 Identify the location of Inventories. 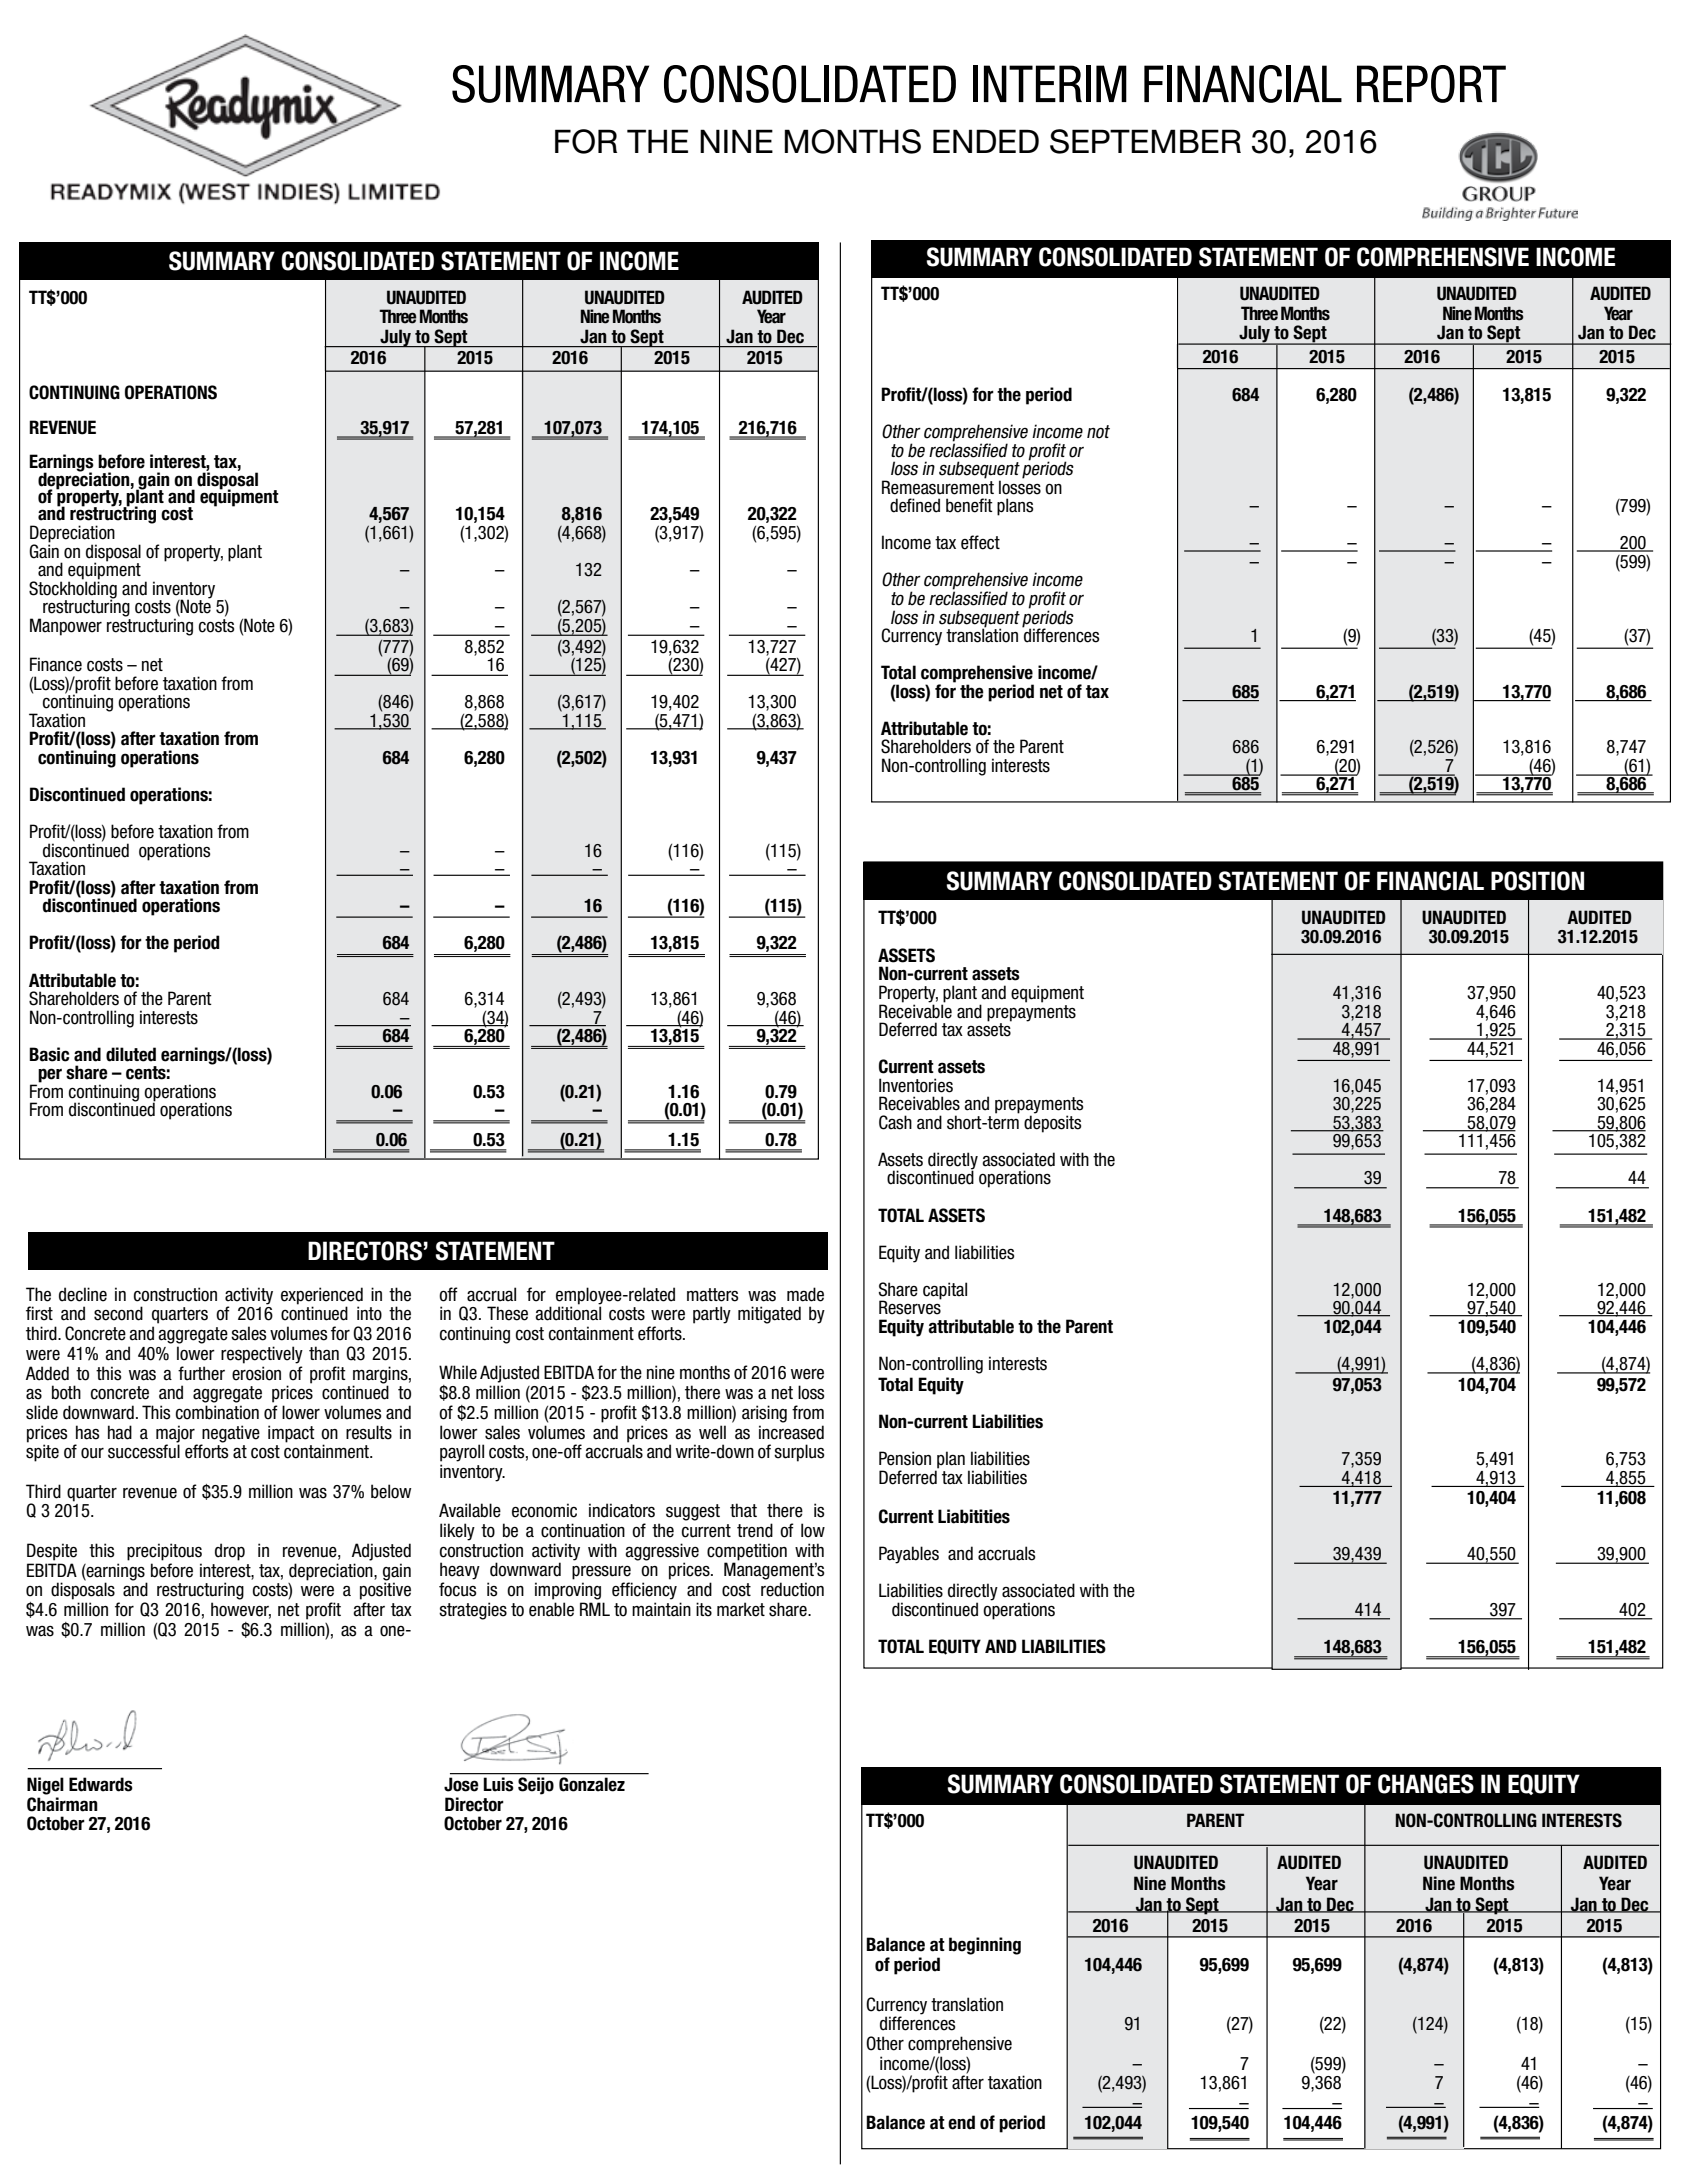
(916, 1085).
